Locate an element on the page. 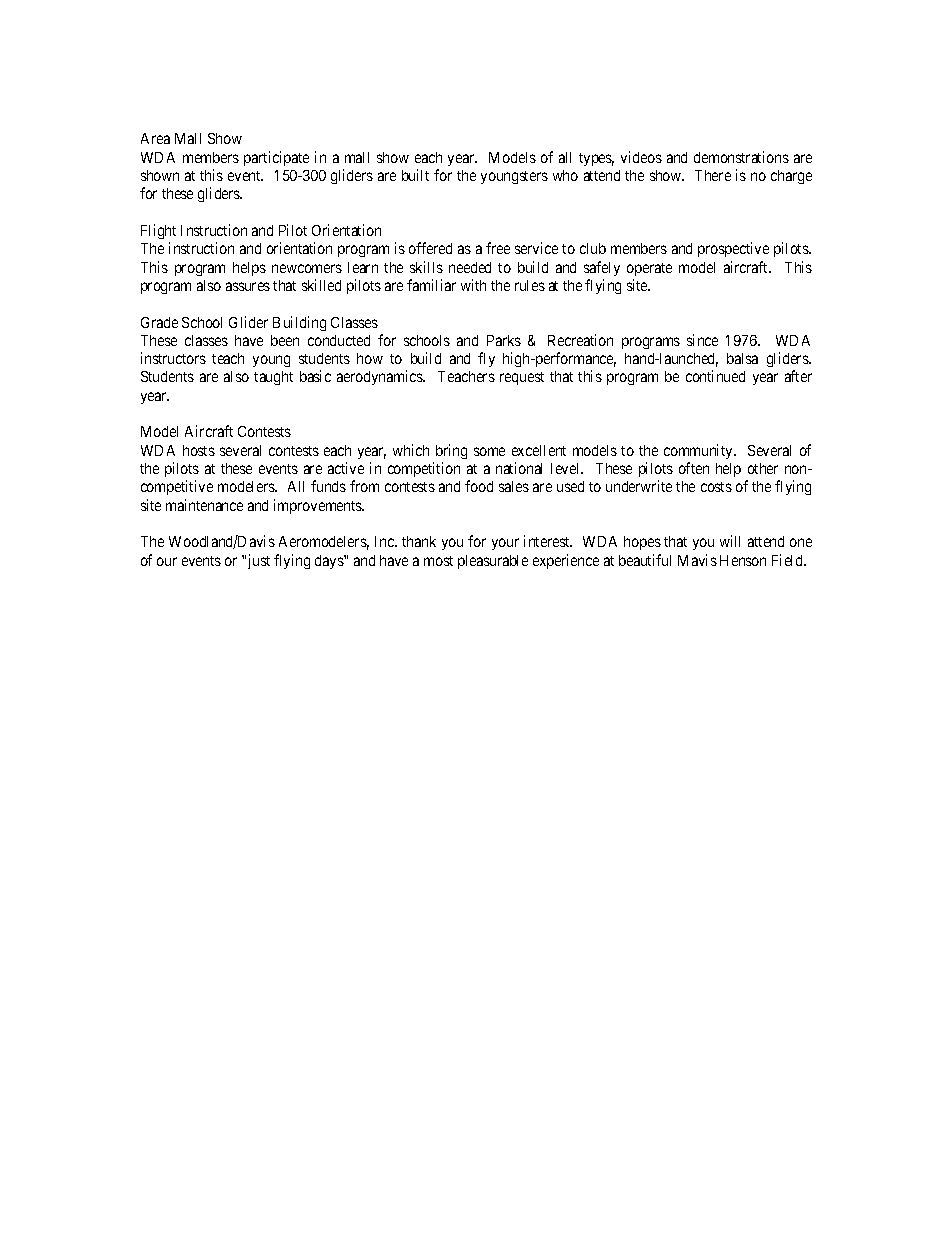 The width and height of the page is (952, 1233). will is located at coordinates (730, 541).
